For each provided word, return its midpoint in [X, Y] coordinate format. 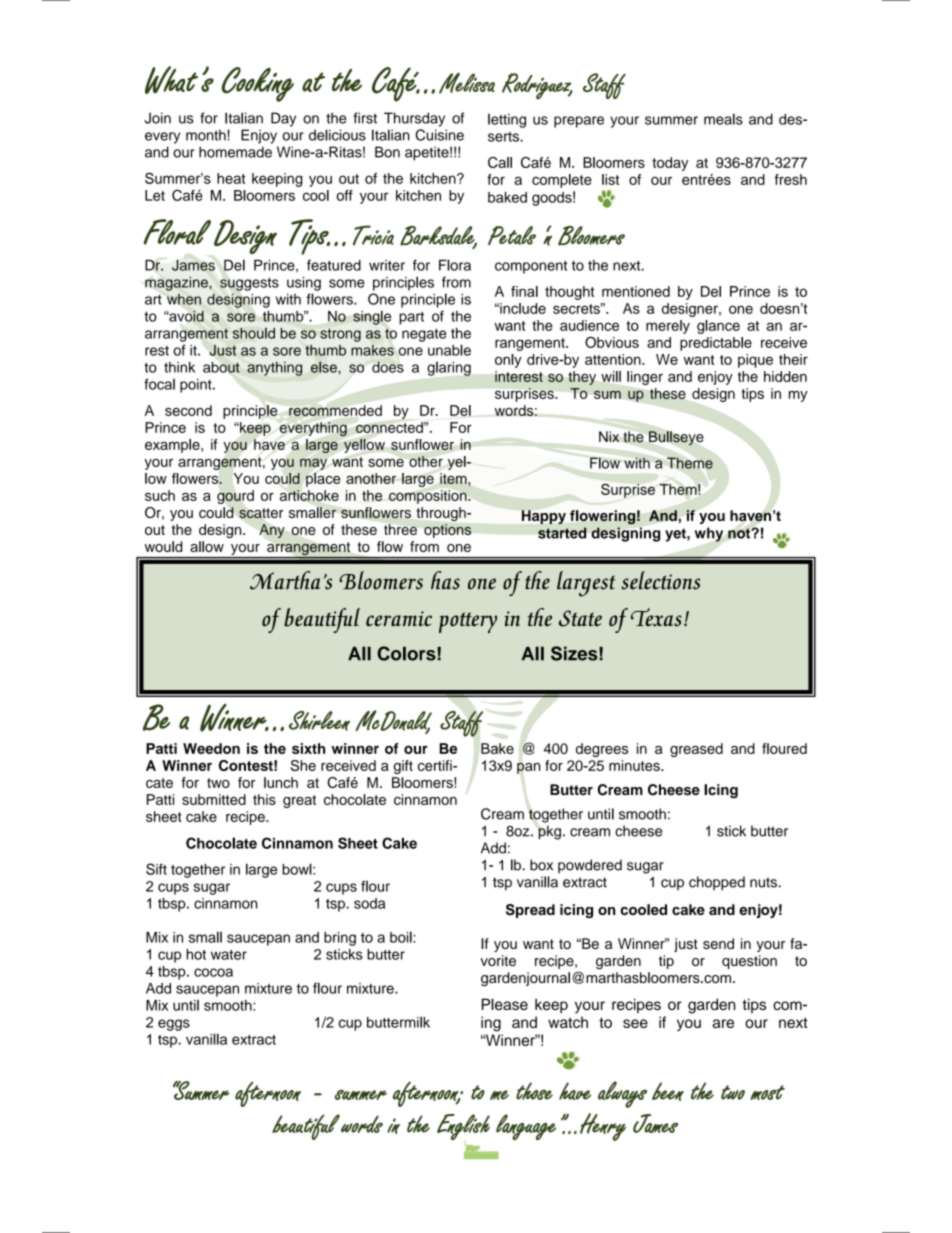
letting [507, 121]
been [668, 1091]
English [463, 1127]
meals [723, 119]
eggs [174, 1025]
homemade [235, 152]
